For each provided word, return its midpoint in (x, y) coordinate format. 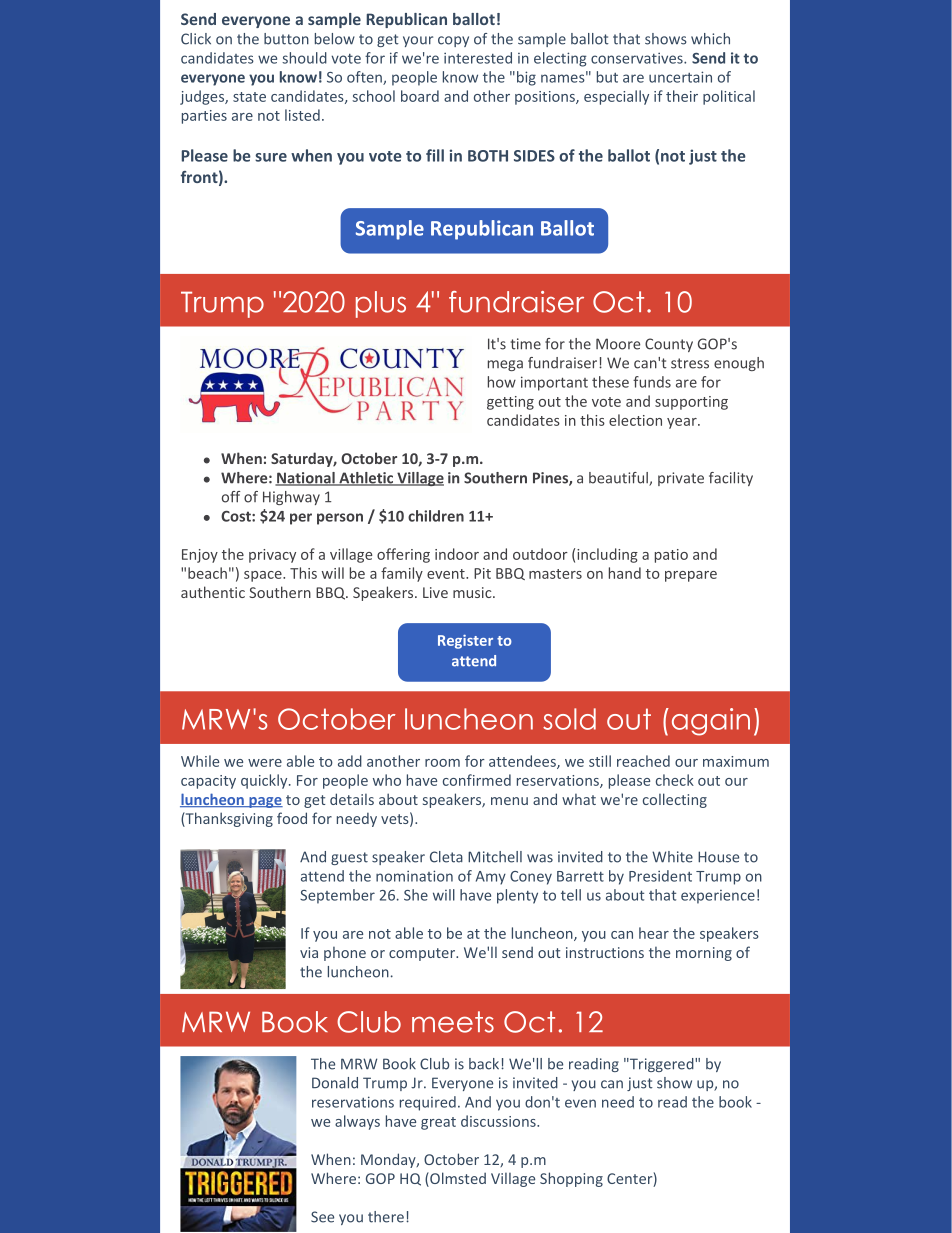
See (322, 1217)
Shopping (571, 1179)
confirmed (477, 780)
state (249, 97)
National (306, 479)
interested (478, 58)
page (265, 802)
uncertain (680, 77)
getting (510, 403)
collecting (675, 800)
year (683, 423)
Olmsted (457, 1179)
